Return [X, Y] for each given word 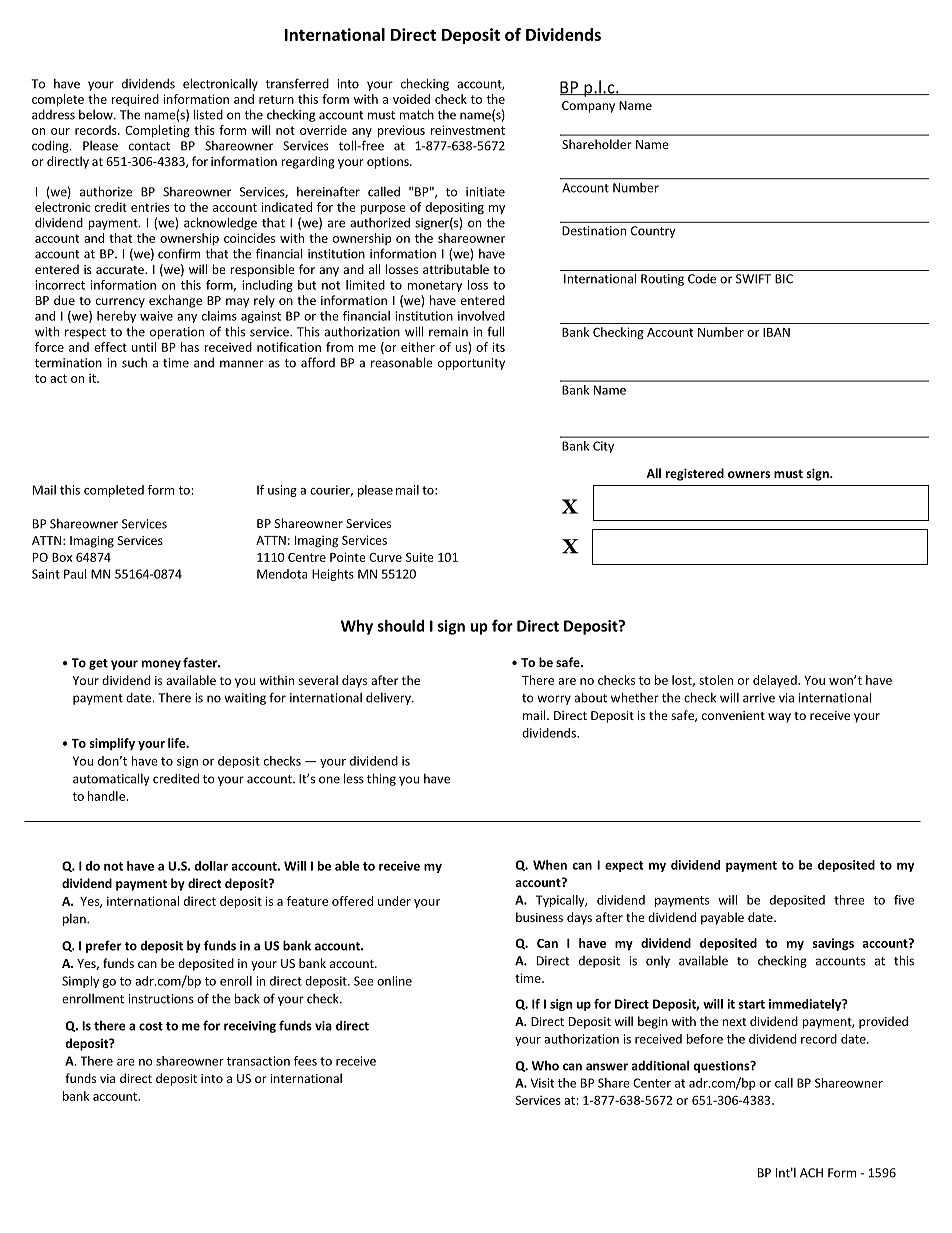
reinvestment [468, 130]
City [603, 447]
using [282, 491]
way [779, 718]
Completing [157, 131]
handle [107, 796]
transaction [258, 1061]
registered [695, 474]
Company [588, 107]
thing [381, 779]
